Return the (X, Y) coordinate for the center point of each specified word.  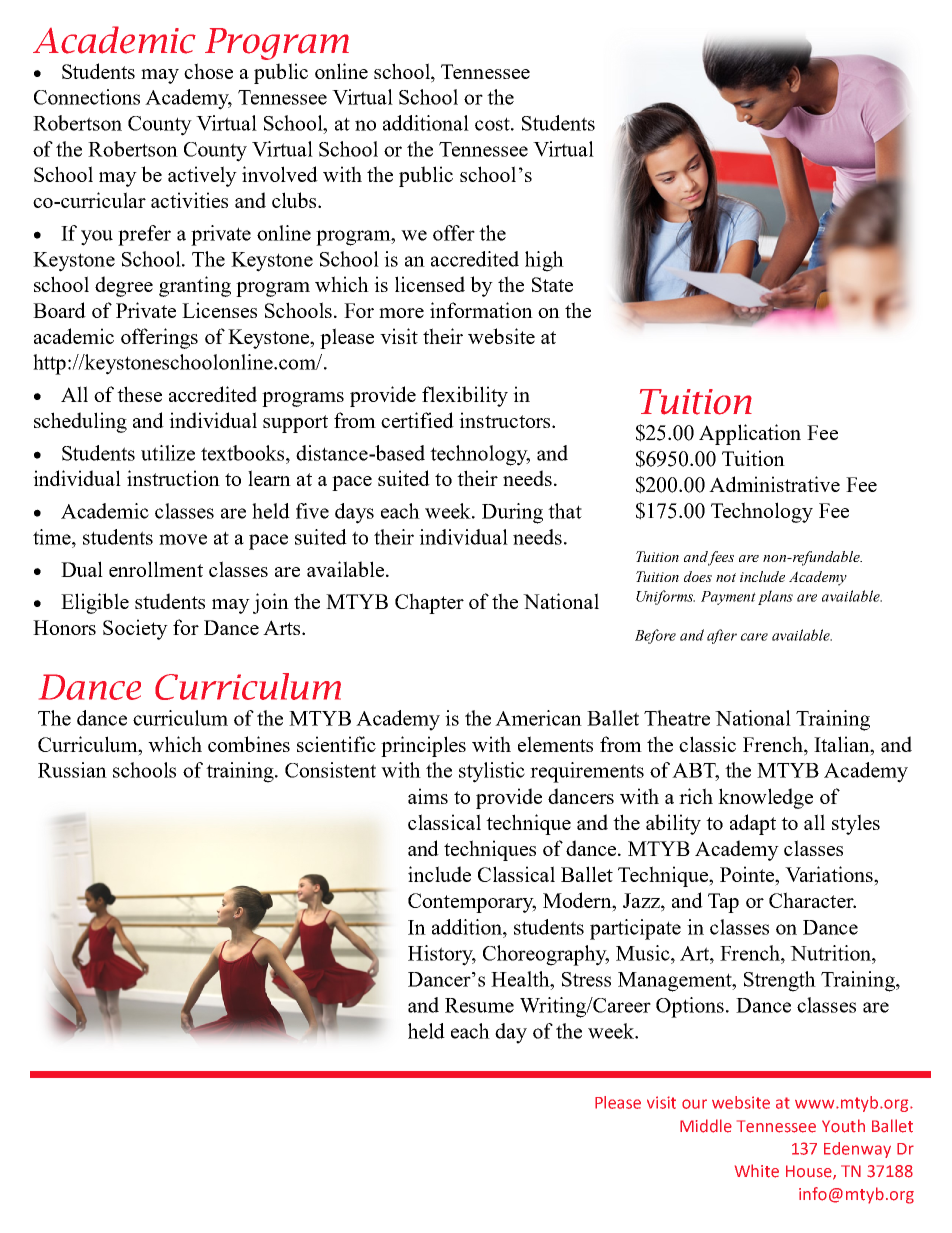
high (544, 261)
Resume (479, 1005)
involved (280, 174)
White (757, 1171)
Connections (87, 97)
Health (521, 979)
